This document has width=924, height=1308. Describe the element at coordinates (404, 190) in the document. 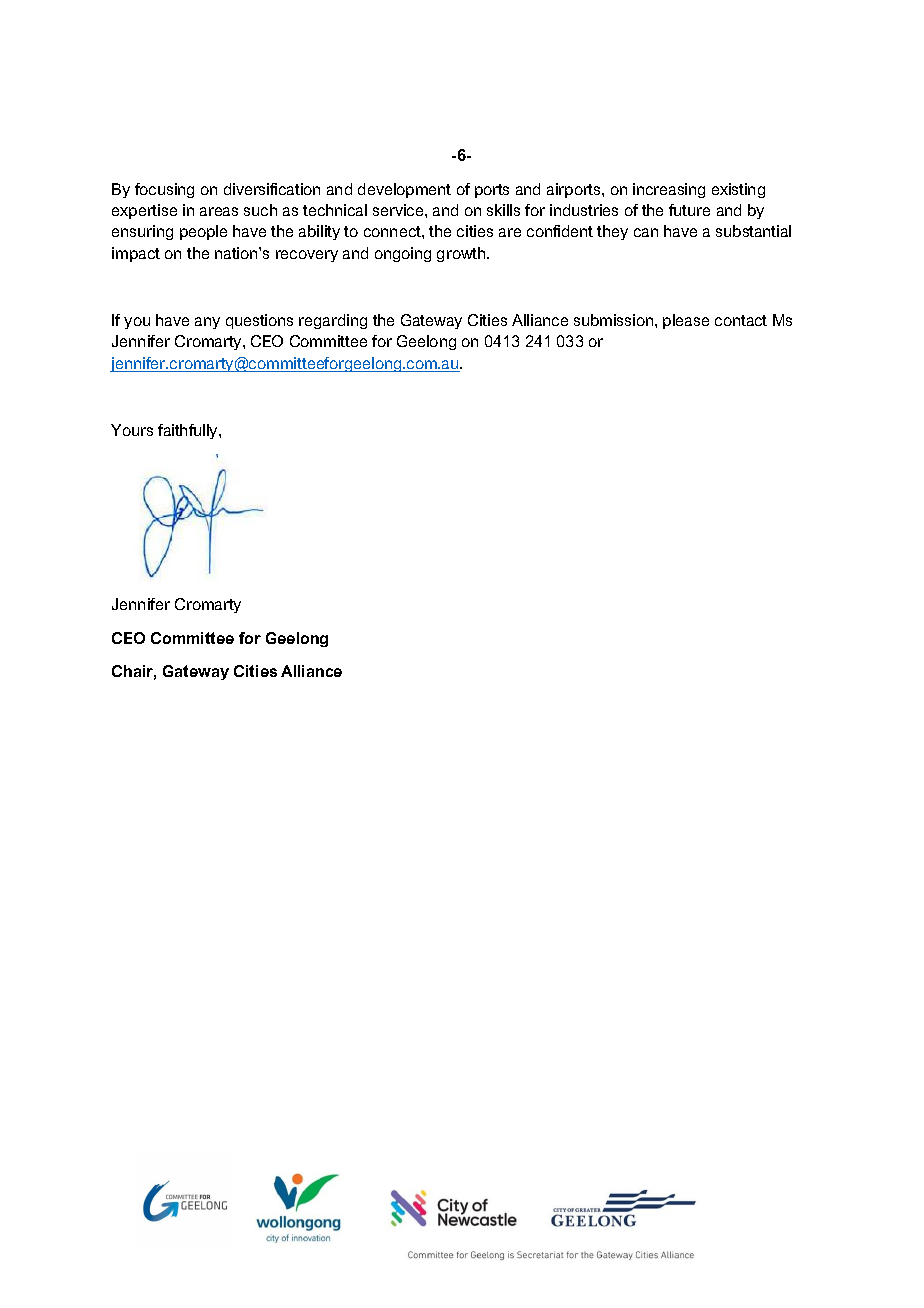

I see `development` at that location.
